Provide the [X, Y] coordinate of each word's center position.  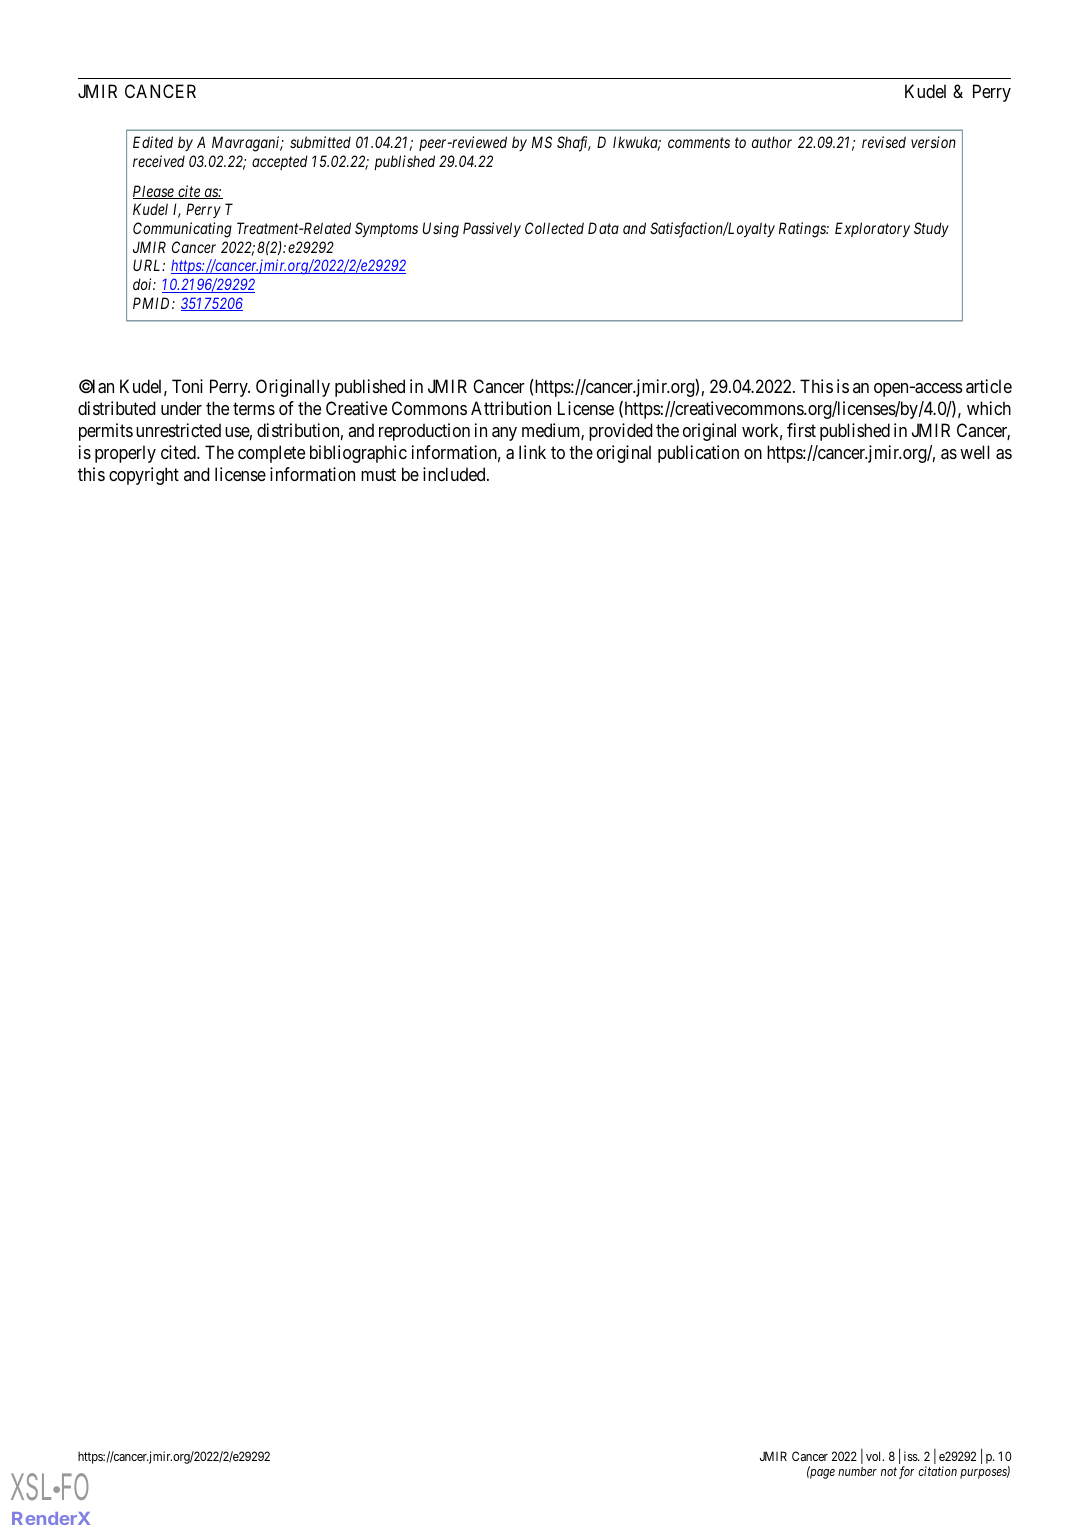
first [801, 430]
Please [154, 192]
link [532, 452]
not [889, 1472]
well [974, 452]
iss [911, 1456]
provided [621, 432]
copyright [144, 476]
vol [875, 1456]
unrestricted [178, 430]
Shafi [574, 144]
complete [271, 454]
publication [698, 454]
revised [884, 142]
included [455, 474]
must [378, 475]
